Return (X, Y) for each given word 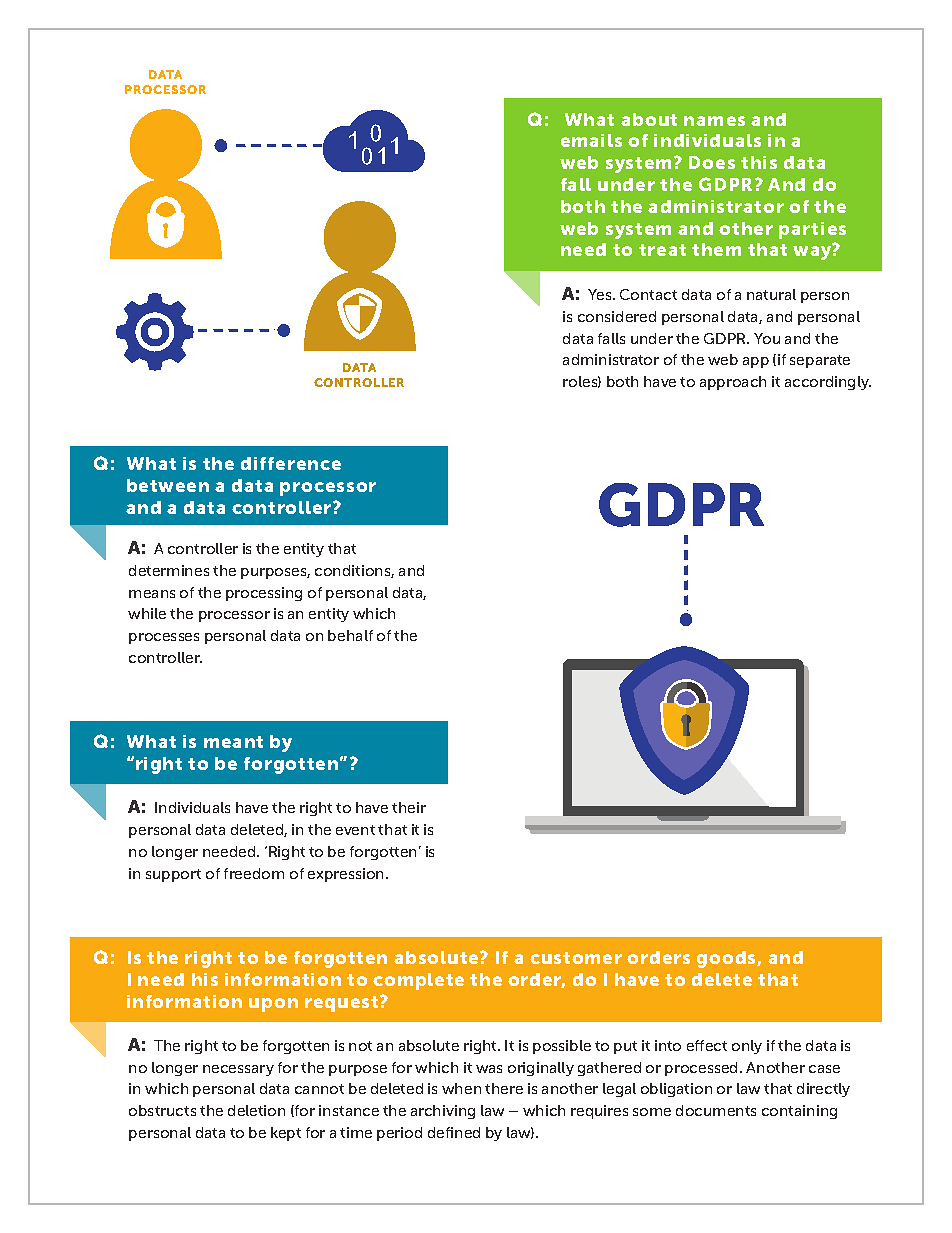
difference (291, 463)
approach (733, 383)
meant (233, 742)
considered (617, 316)
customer (576, 958)
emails (591, 140)
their (409, 807)
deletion (256, 1110)
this (759, 162)
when (461, 1088)
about (649, 119)
